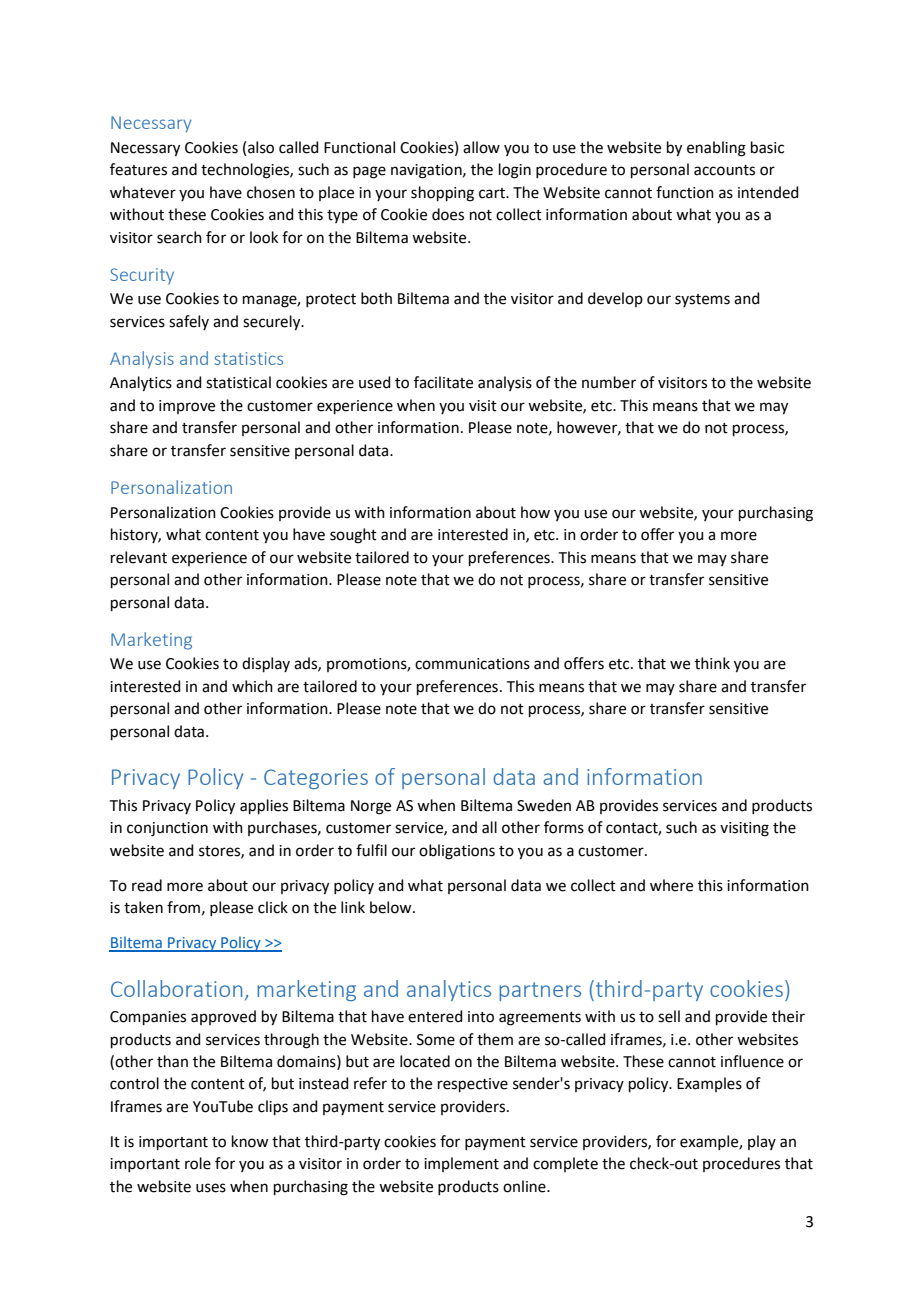 Image resolution: width=924 pixels, height=1308 pixels. I want to click on think, so click(712, 663).
